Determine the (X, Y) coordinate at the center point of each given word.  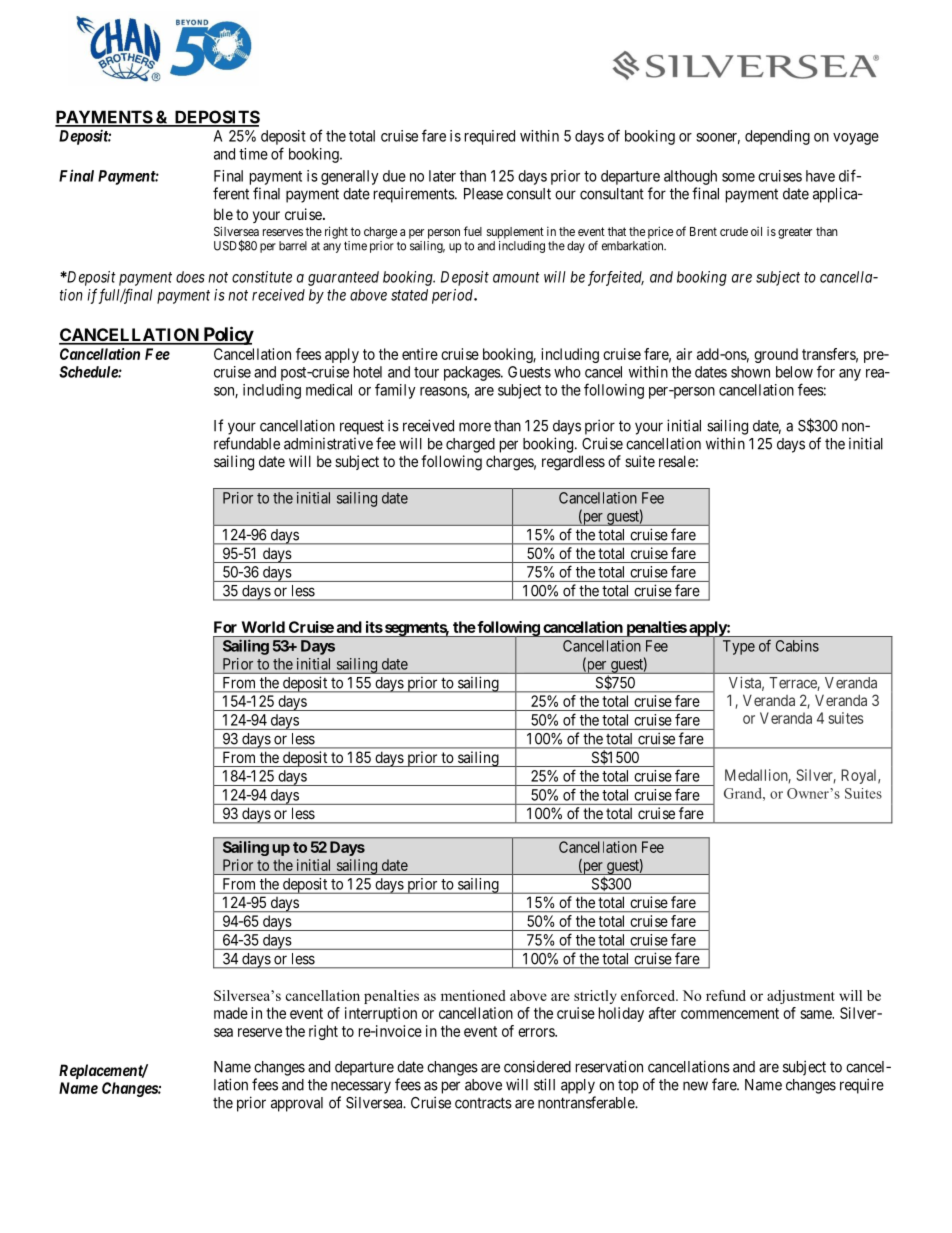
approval (297, 1104)
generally (350, 177)
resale (677, 461)
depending (777, 137)
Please (483, 194)
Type (739, 647)
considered (537, 1066)
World (263, 627)
